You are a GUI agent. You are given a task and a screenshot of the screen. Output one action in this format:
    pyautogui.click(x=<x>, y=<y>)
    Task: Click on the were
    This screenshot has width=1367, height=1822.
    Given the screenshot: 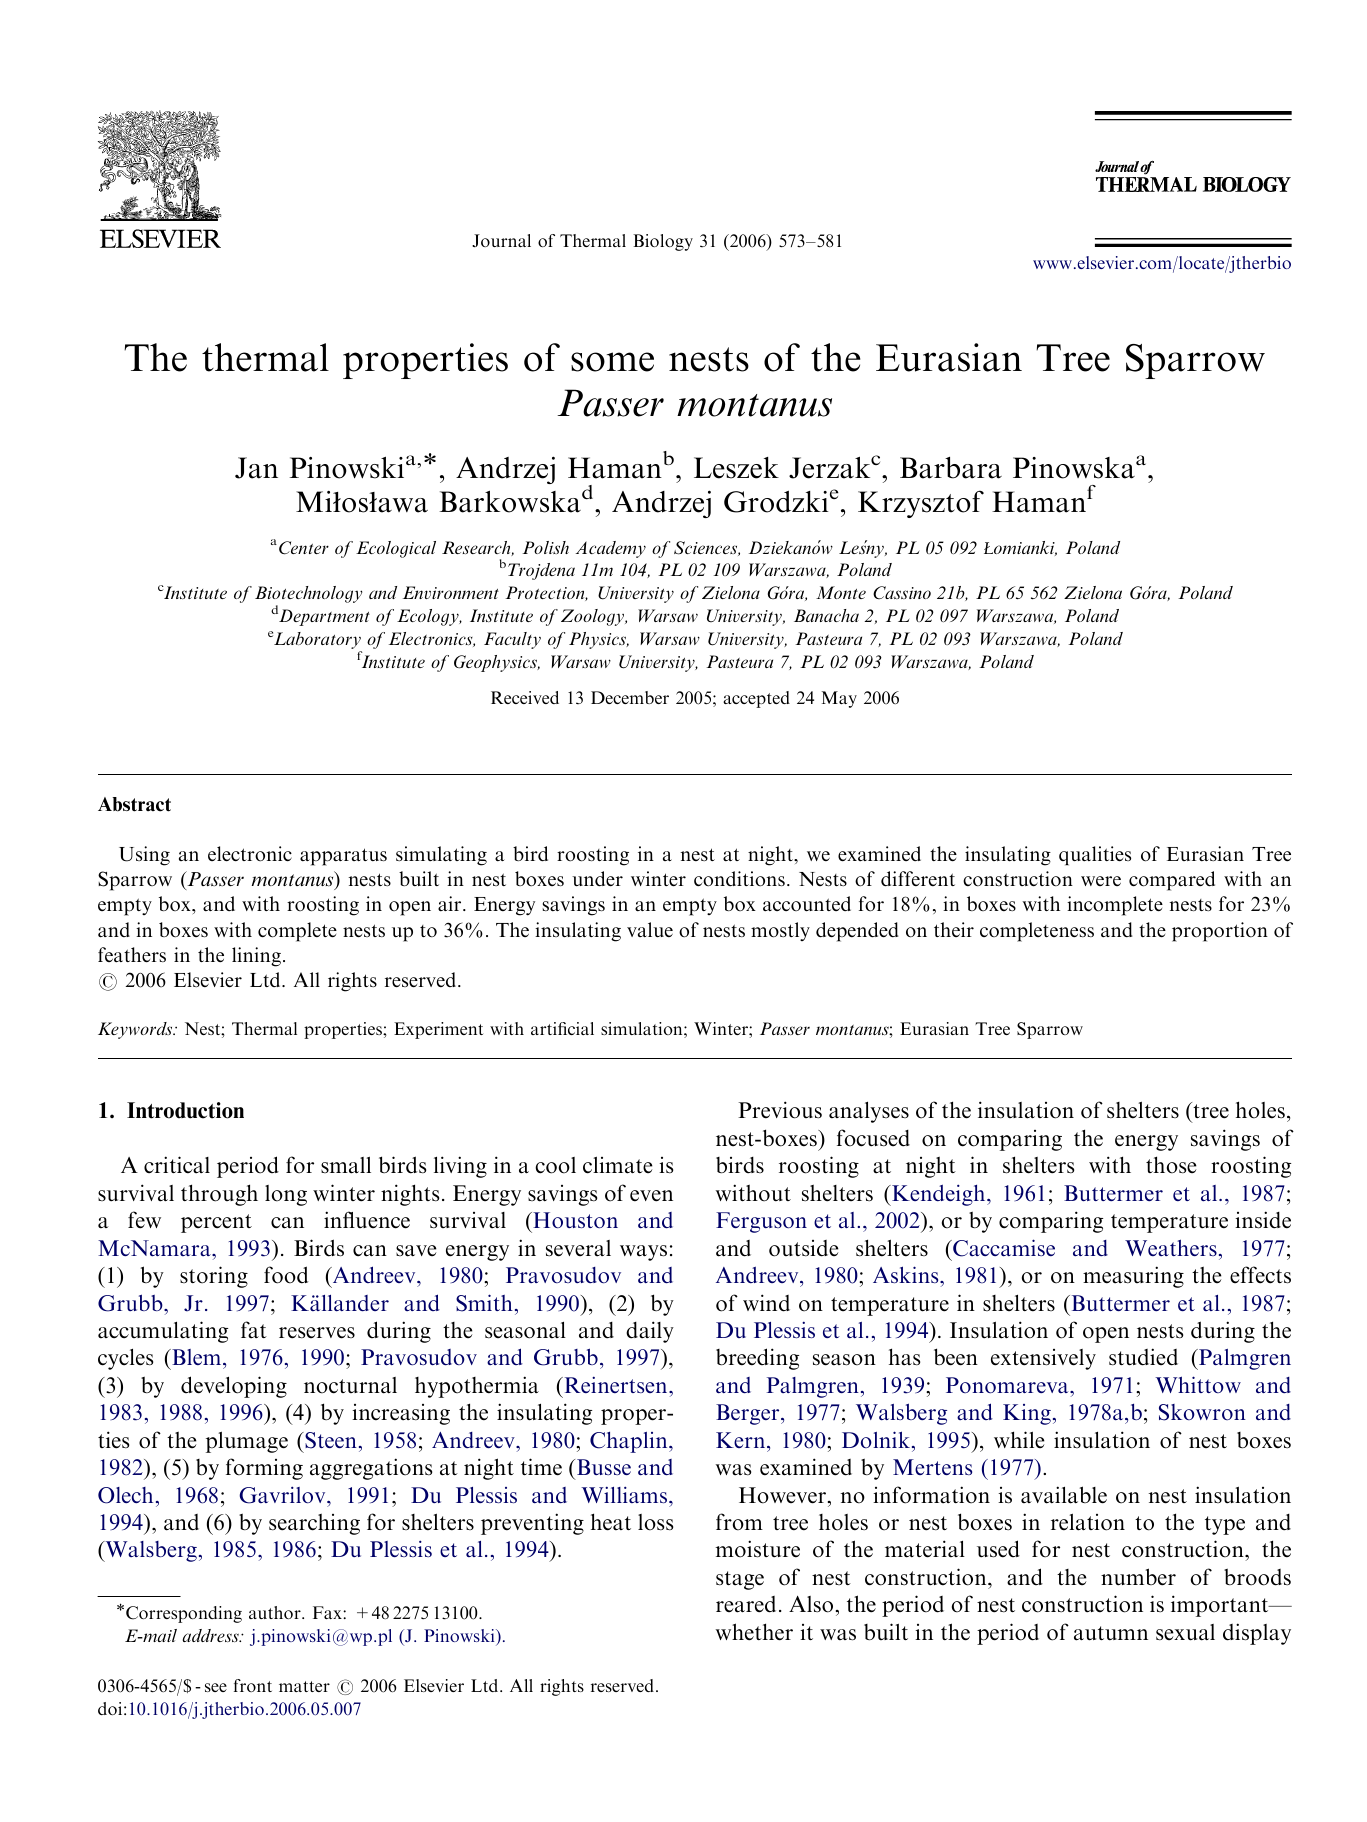 What is the action you would take?
    pyautogui.click(x=1101, y=881)
